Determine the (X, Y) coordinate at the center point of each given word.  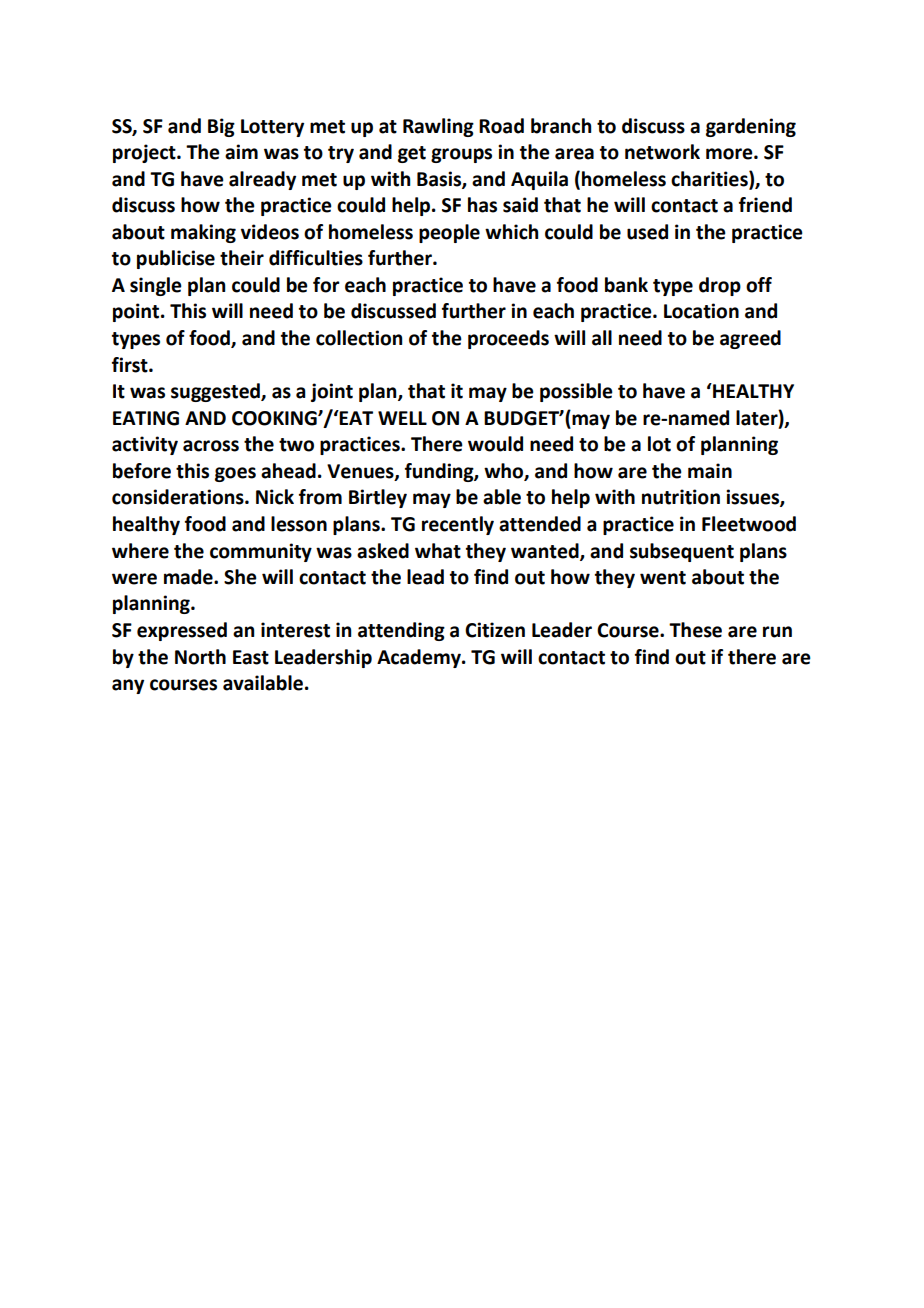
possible (576, 392)
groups (461, 155)
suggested (216, 392)
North (200, 657)
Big (221, 127)
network (662, 152)
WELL (402, 418)
